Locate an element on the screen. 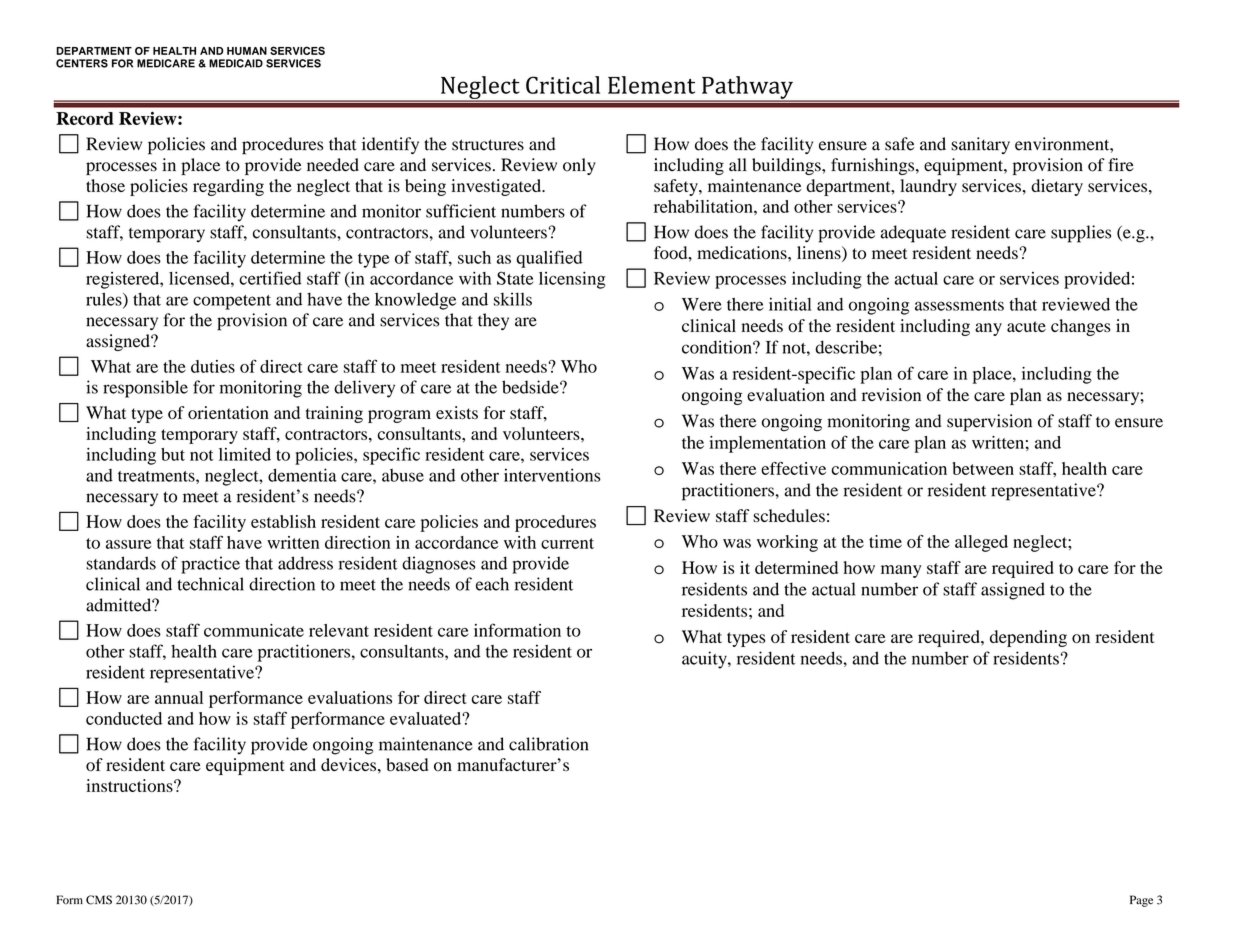 The width and height of the screenshot is (1233, 952). calibration is located at coordinates (548, 744).
